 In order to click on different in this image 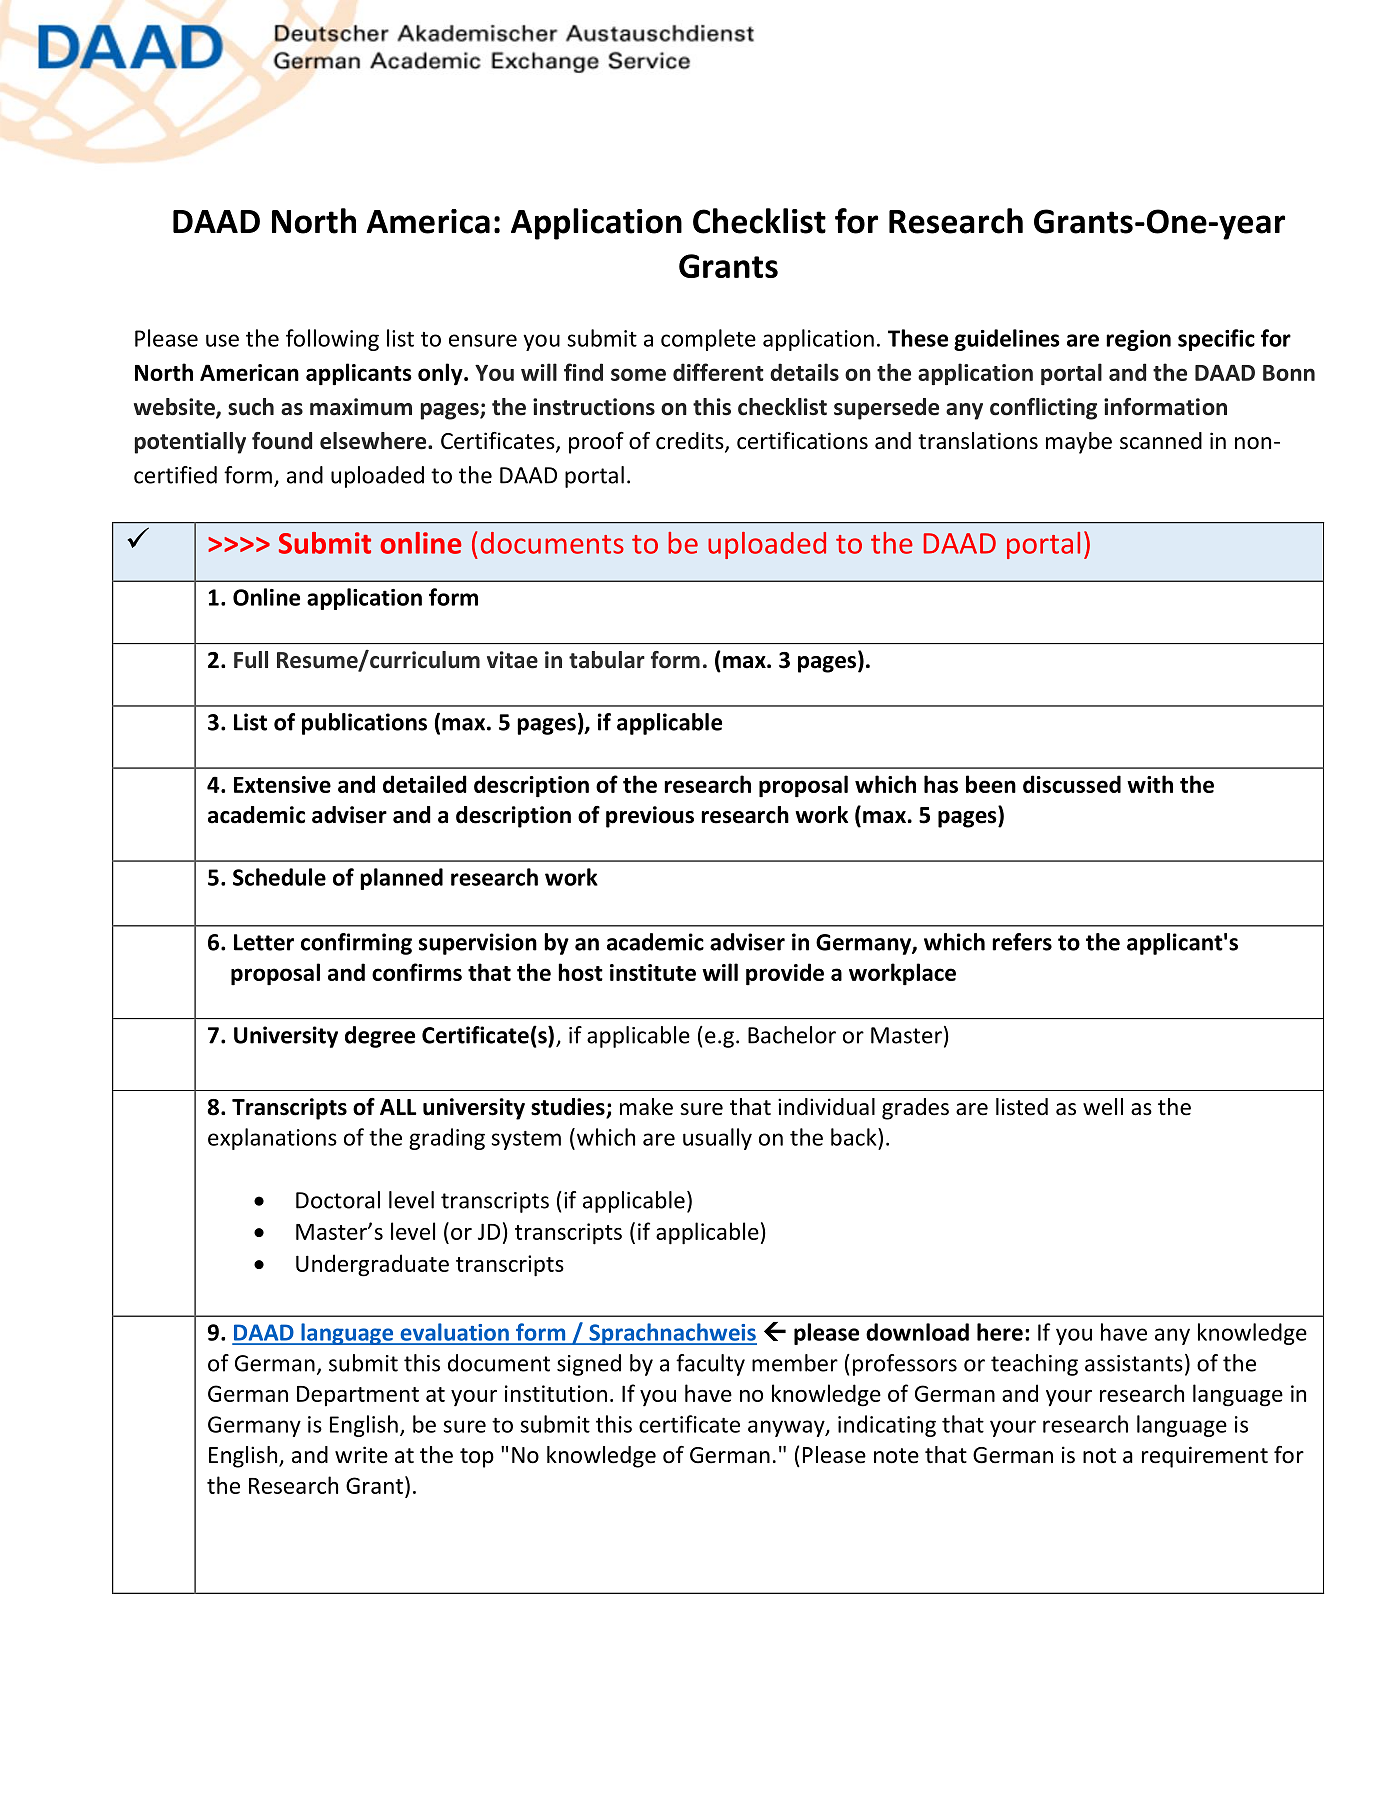, I will do `click(718, 372)`.
